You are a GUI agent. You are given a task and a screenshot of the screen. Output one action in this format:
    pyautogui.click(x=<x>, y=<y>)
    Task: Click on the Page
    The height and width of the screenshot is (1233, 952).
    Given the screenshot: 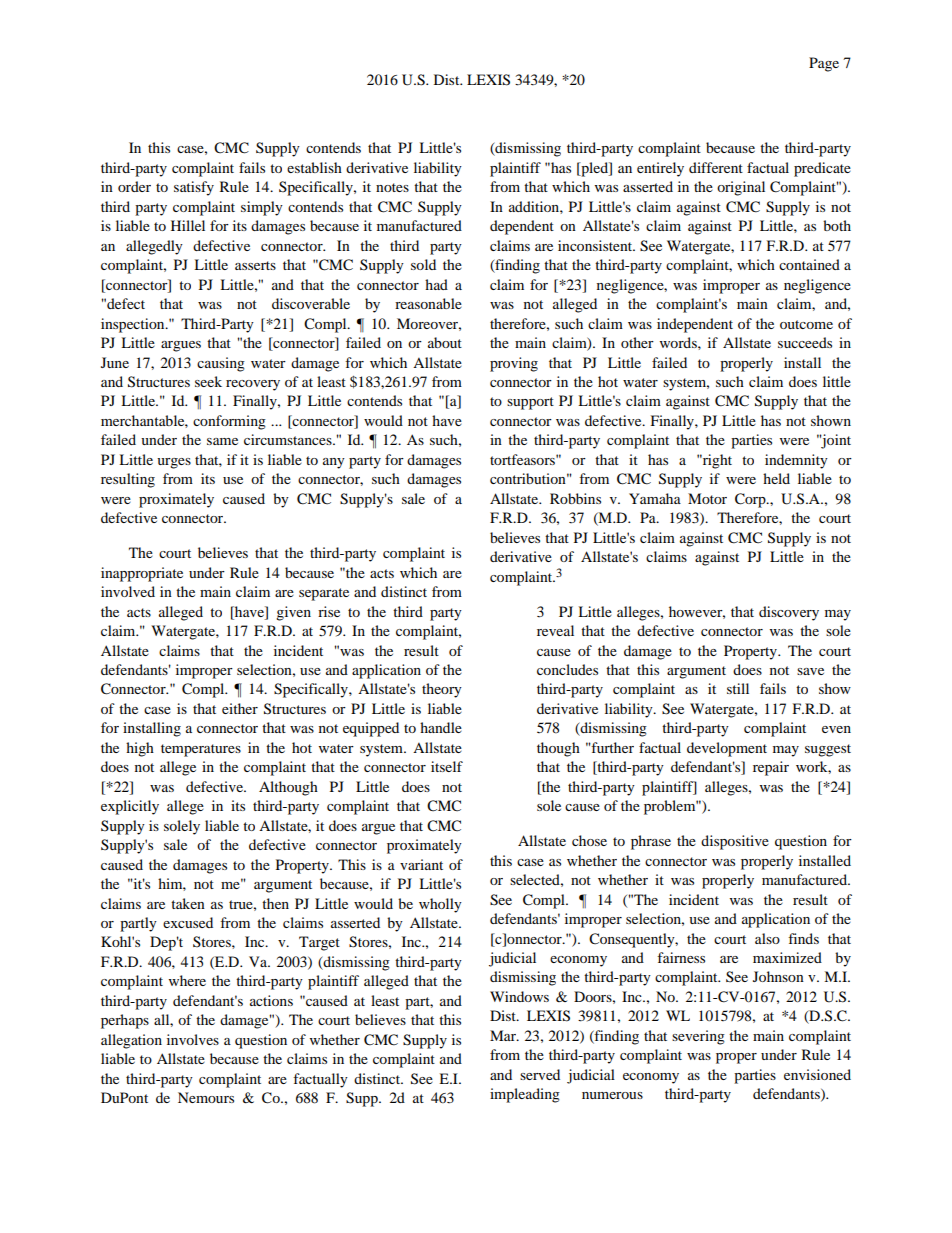 What is the action you would take?
    pyautogui.click(x=824, y=64)
